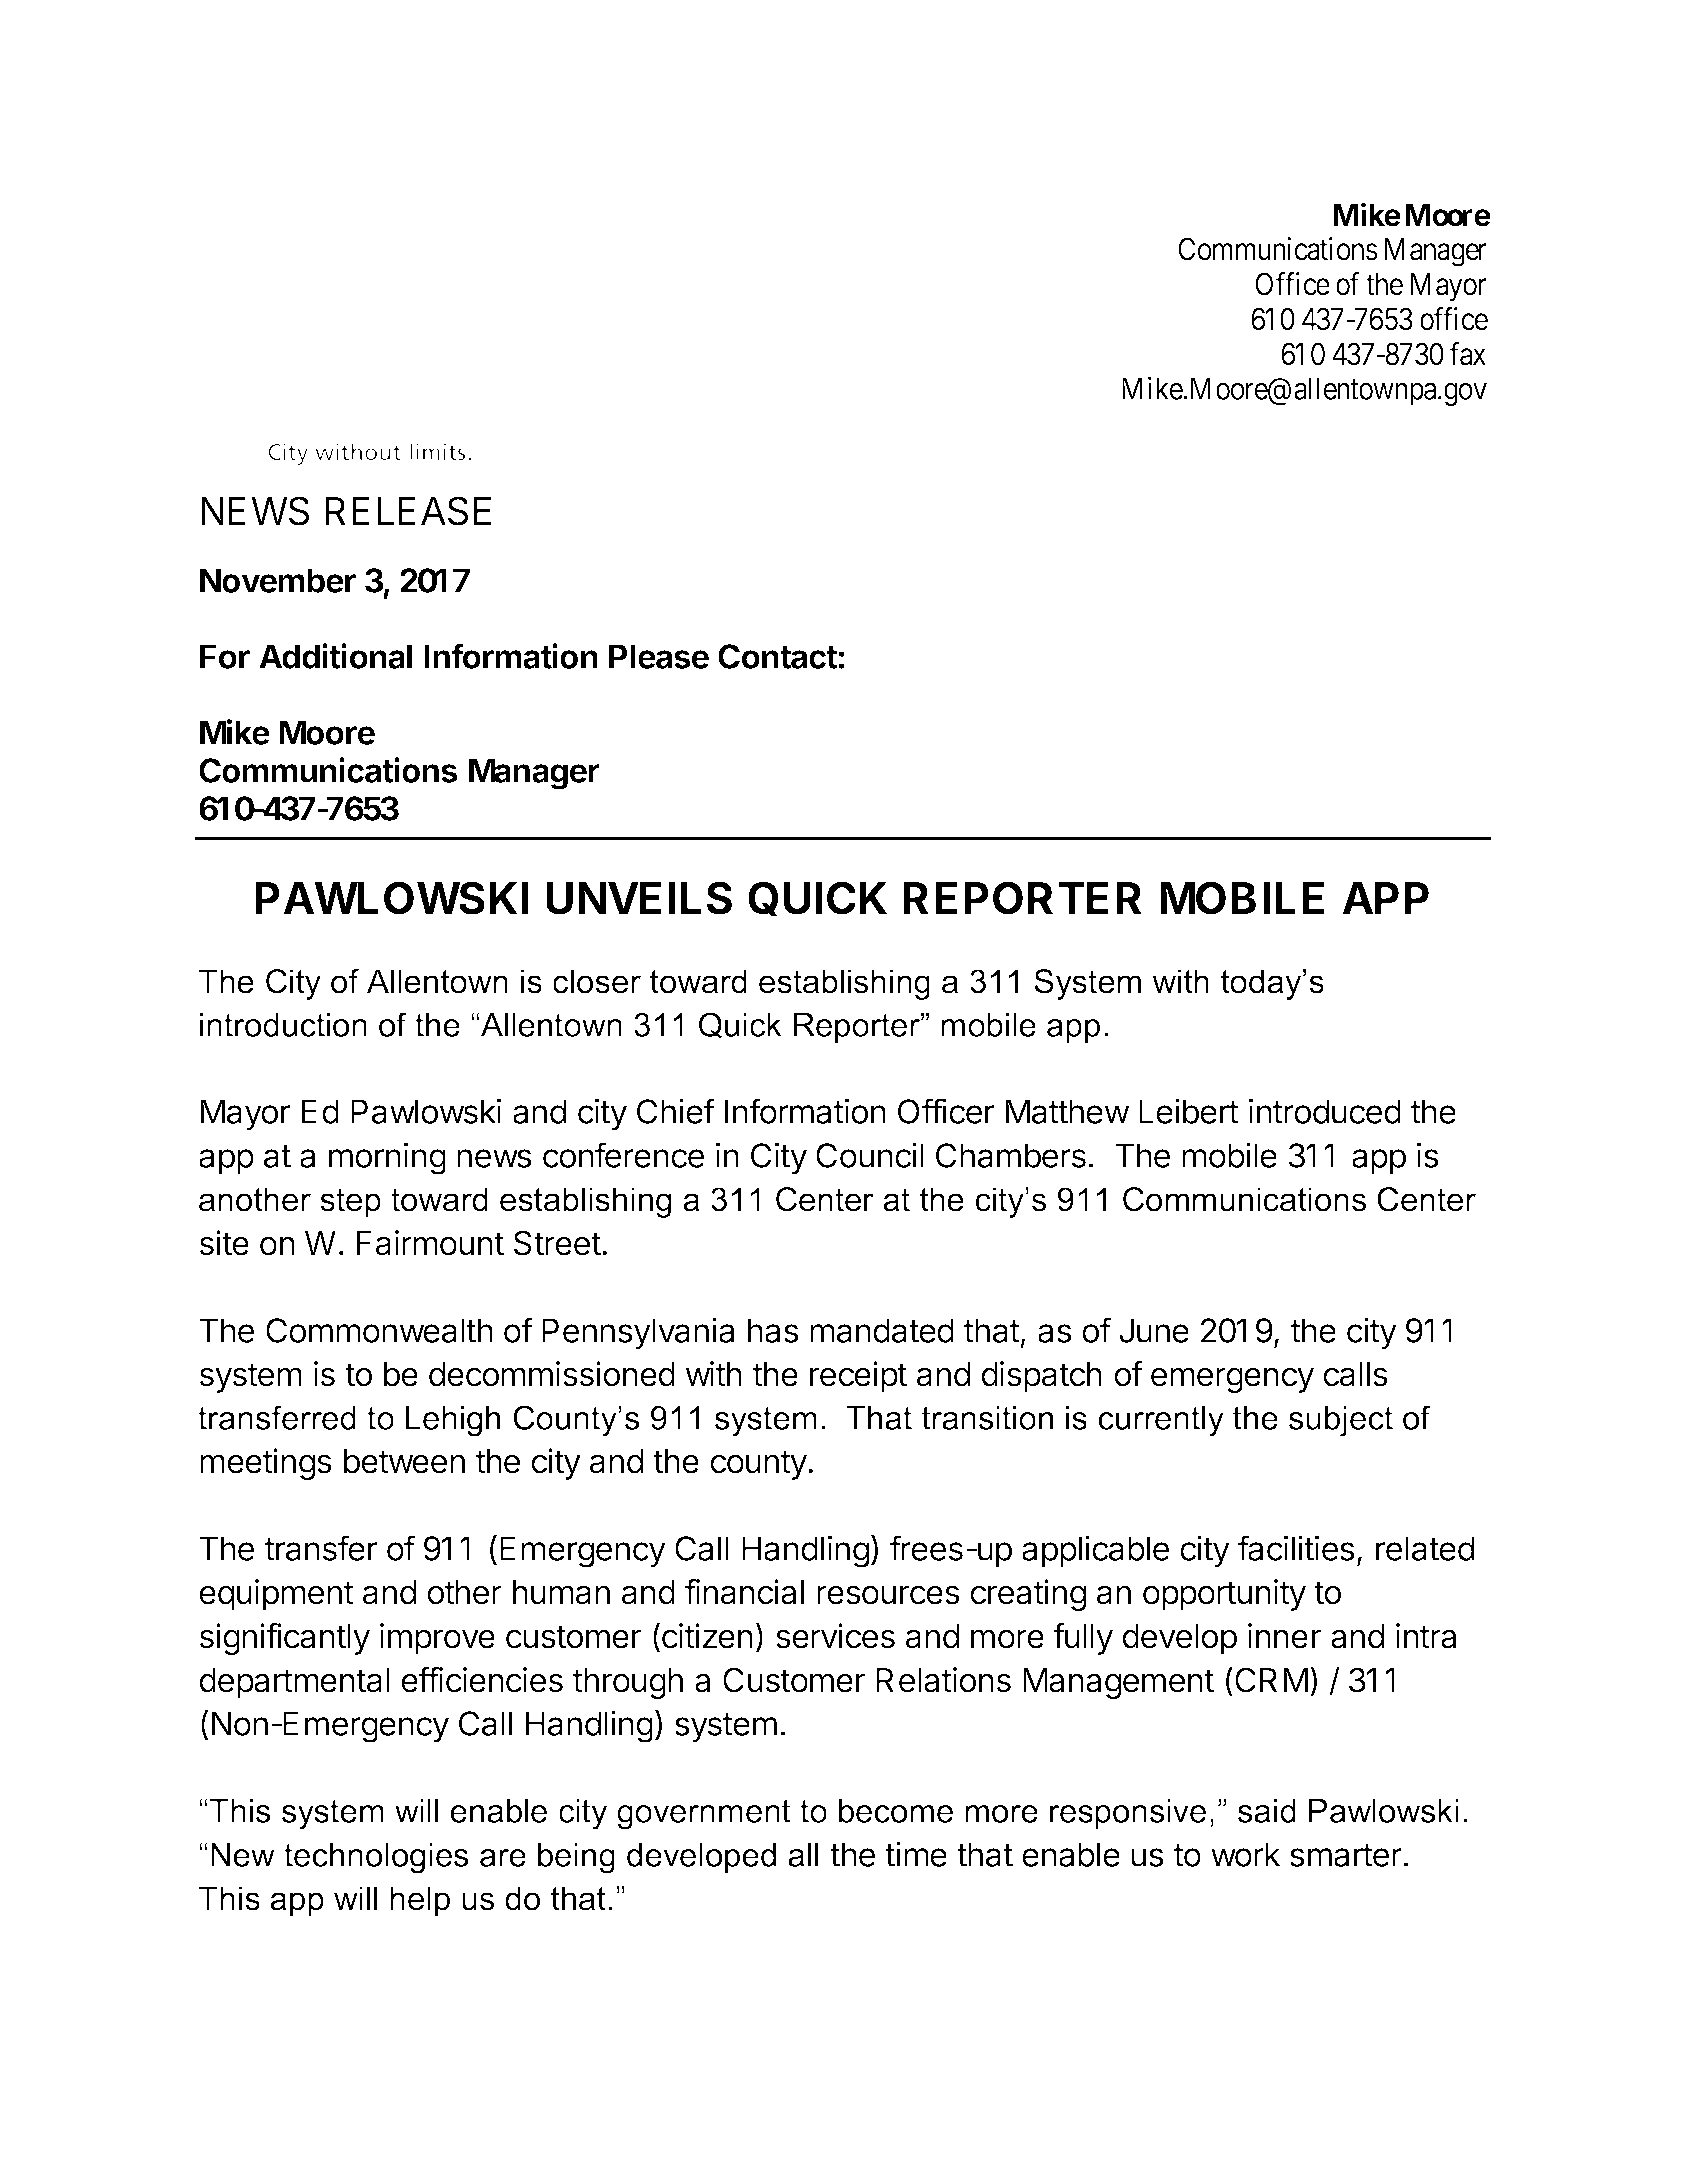  I want to click on fax, so click(1468, 354).
